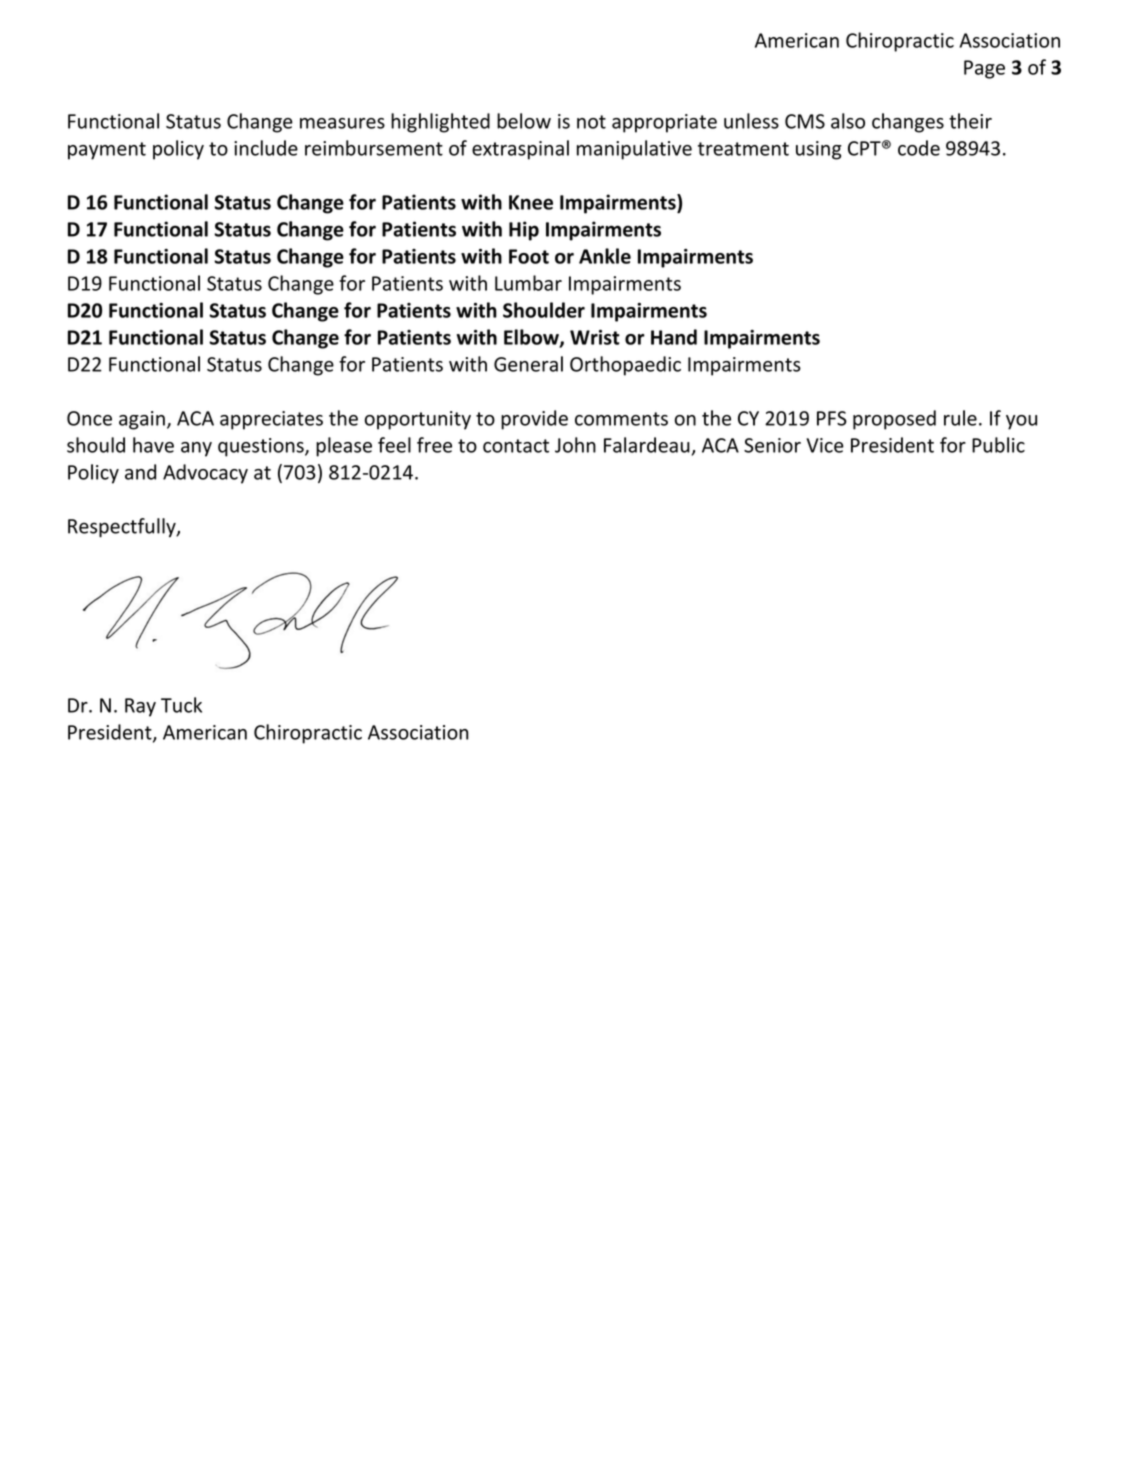  Describe the element at coordinates (342, 123) in the screenshot. I see `measures` at that location.
